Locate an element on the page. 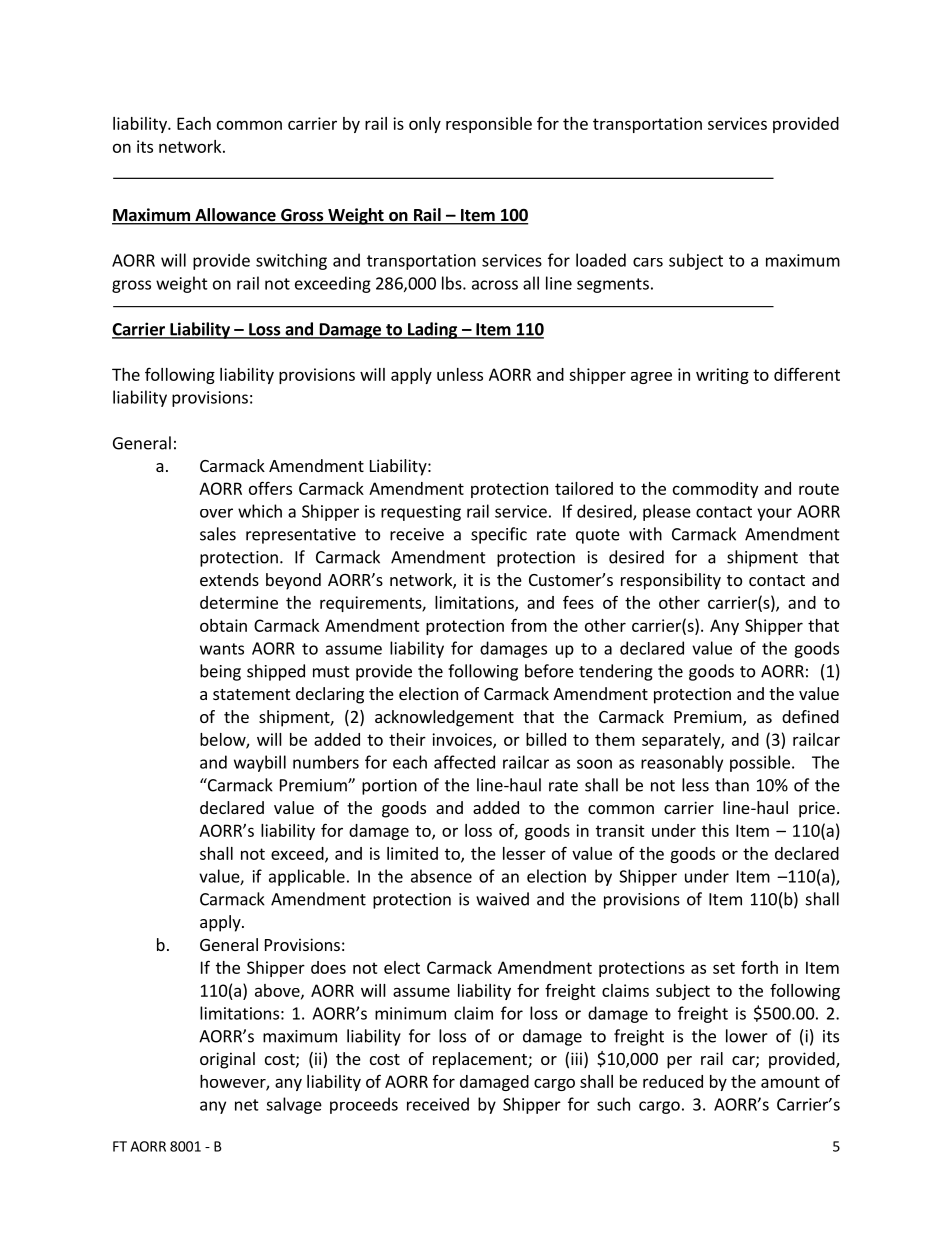 This page has height=1233, width=952. replacement is located at coordinates (481, 1060).
